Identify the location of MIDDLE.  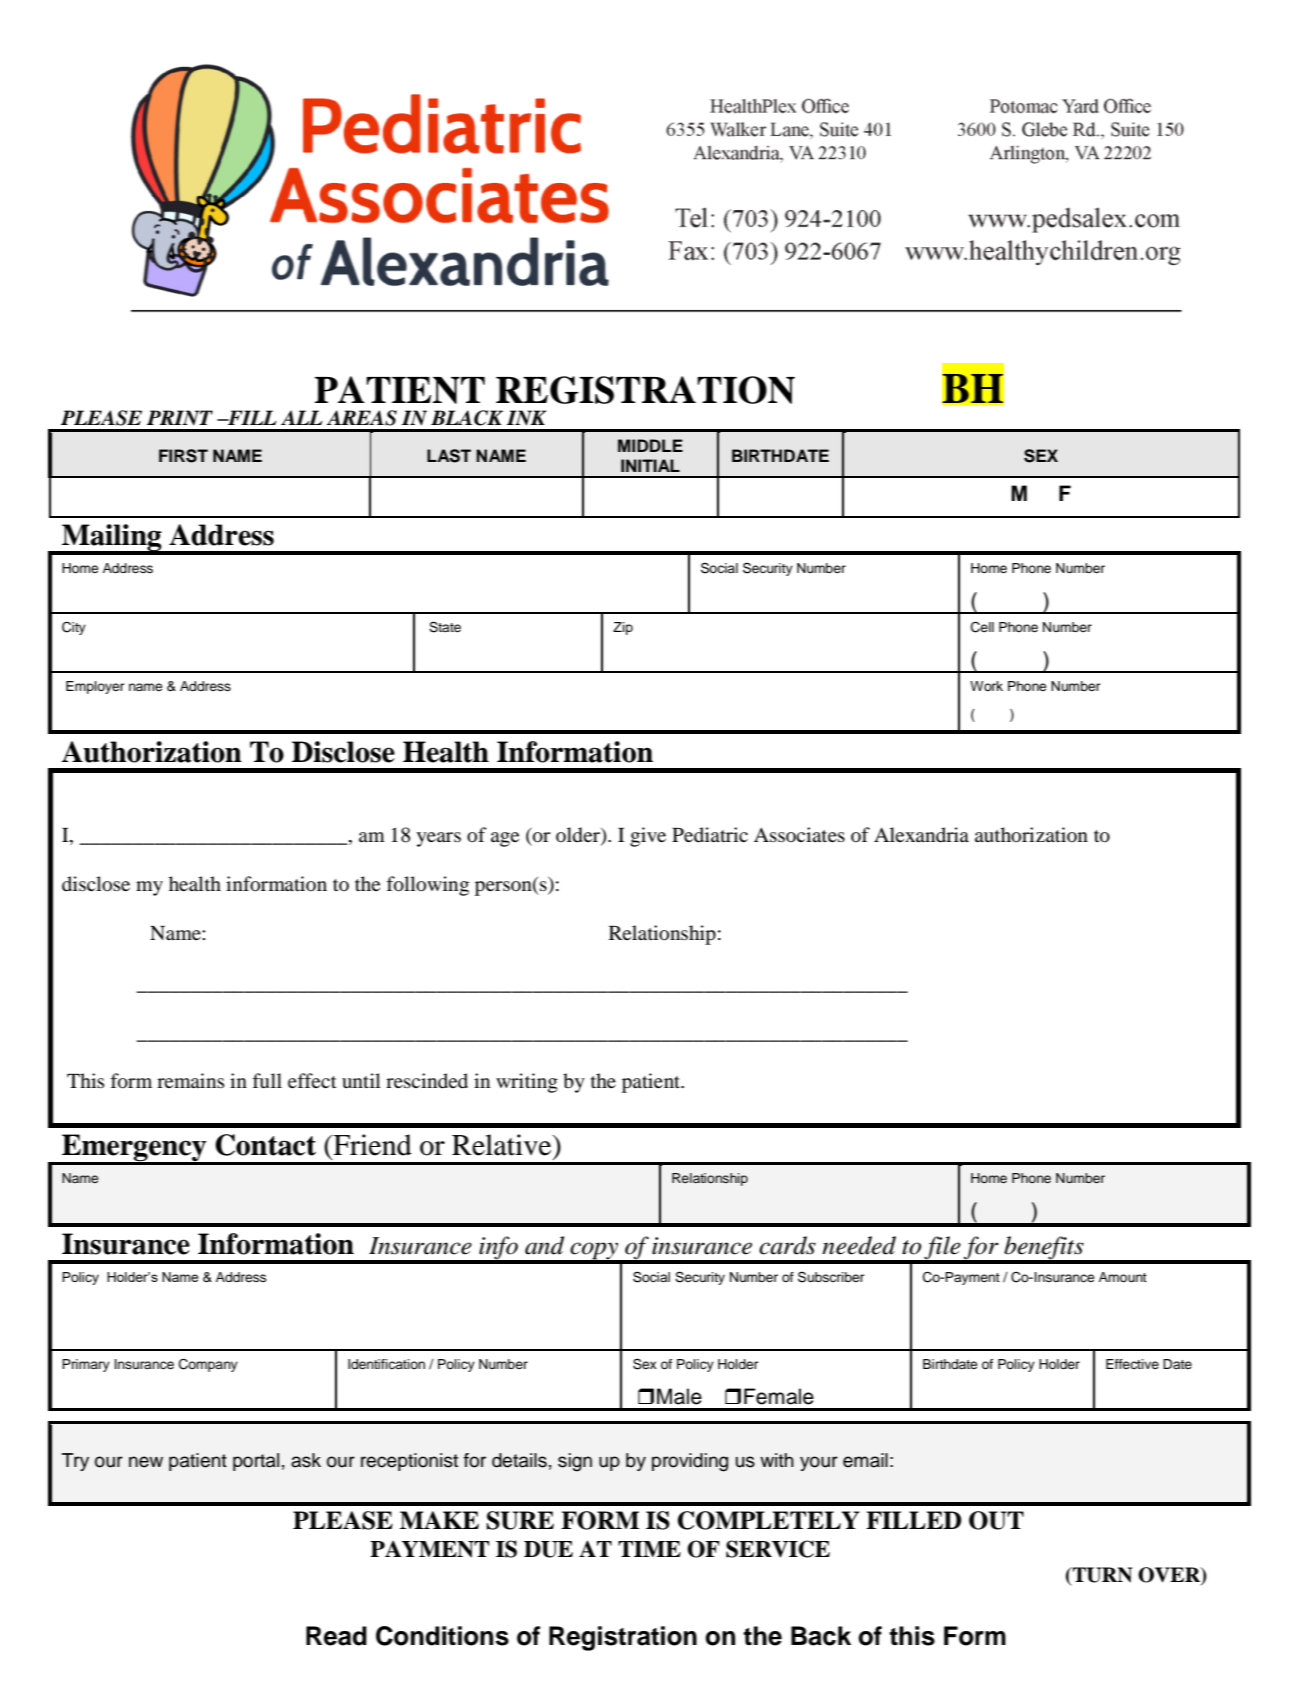
(650, 445).
